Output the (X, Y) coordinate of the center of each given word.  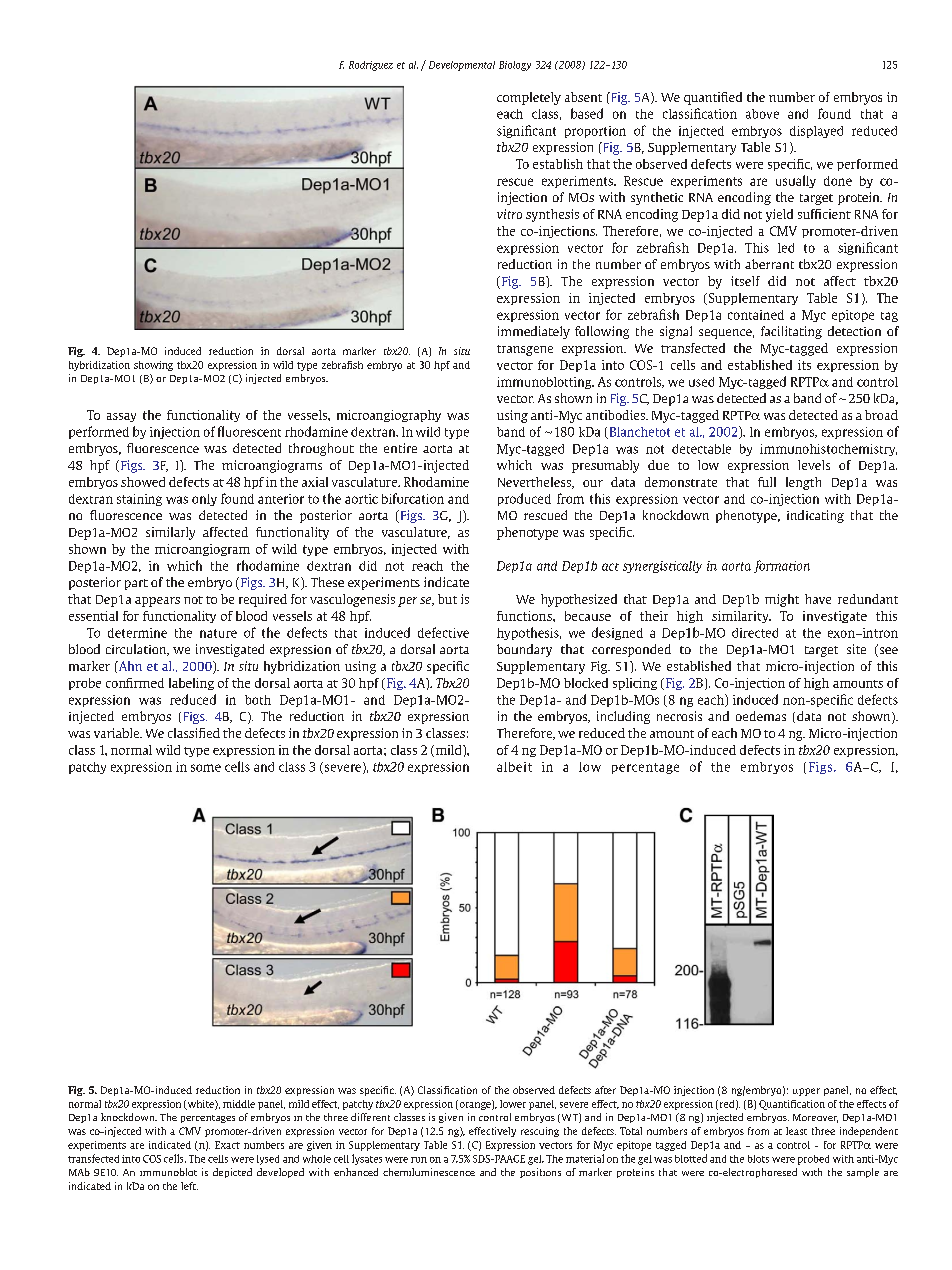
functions (525, 616)
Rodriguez (371, 66)
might (782, 600)
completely (529, 98)
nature (218, 633)
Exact (227, 1145)
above (762, 114)
